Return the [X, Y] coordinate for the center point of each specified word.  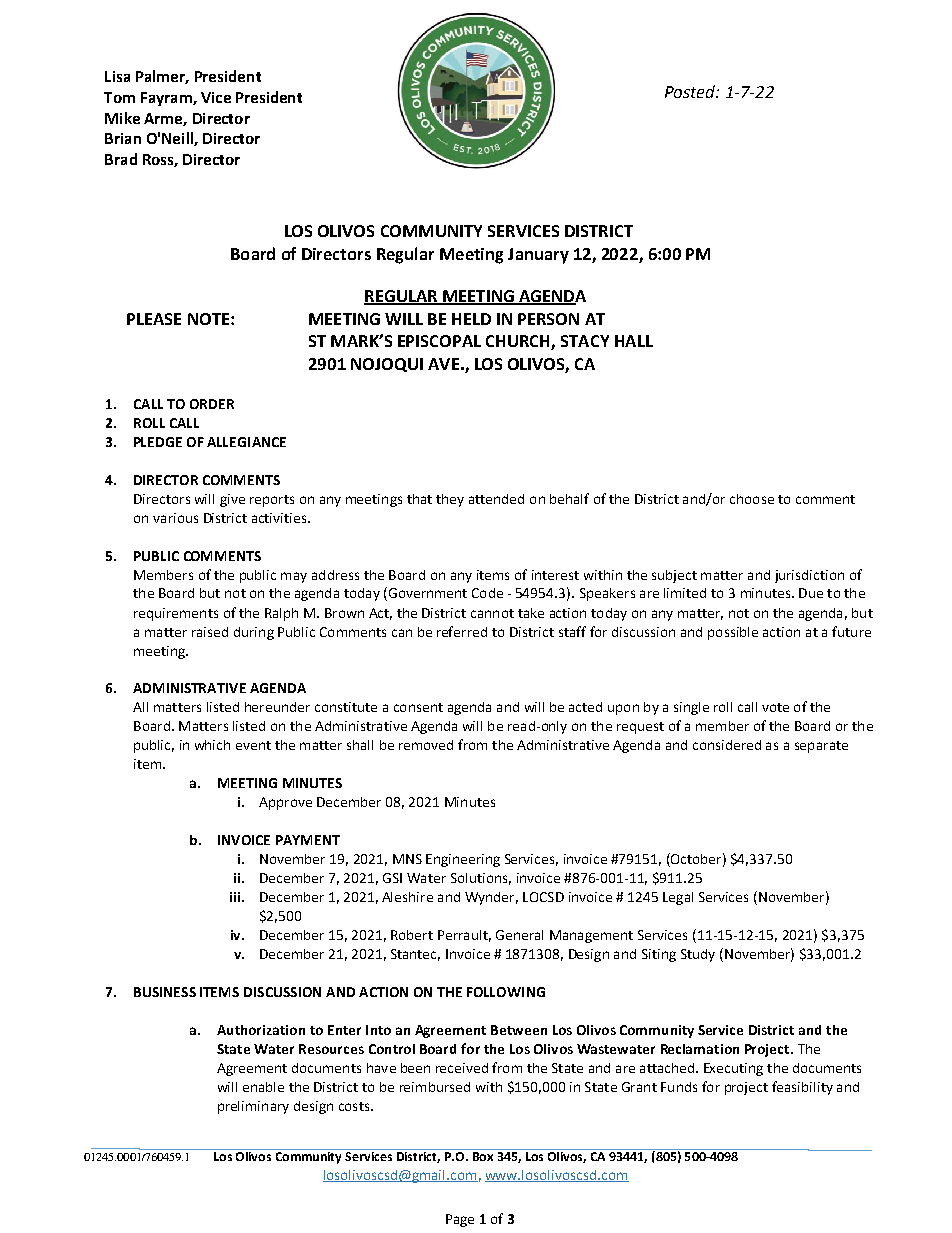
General [519, 935]
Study [698, 955]
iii [235, 897]
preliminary [253, 1107]
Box [483, 1156]
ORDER [212, 404]
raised [210, 632]
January [538, 256]
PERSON [548, 319]
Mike [122, 118]
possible [733, 633]
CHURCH [519, 342]
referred [462, 631]
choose [752, 499]
